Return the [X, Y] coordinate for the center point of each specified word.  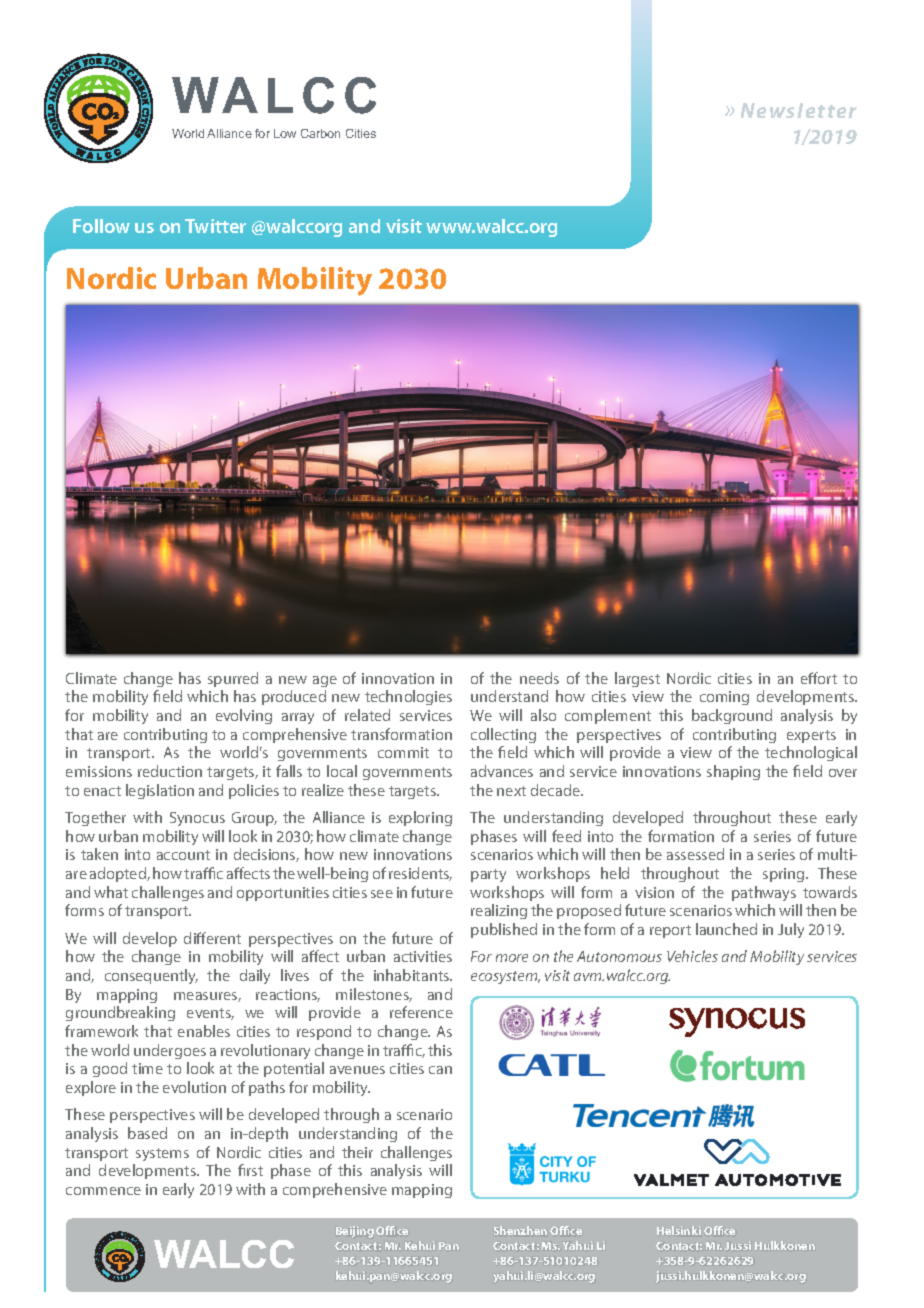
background [732, 716]
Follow [101, 226]
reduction [170, 771]
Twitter [215, 226]
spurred [233, 679]
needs [539, 678]
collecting [503, 735]
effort [819, 678]
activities [423, 956]
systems [162, 1154]
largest [637, 679]
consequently [151, 976]
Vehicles [692, 956]
